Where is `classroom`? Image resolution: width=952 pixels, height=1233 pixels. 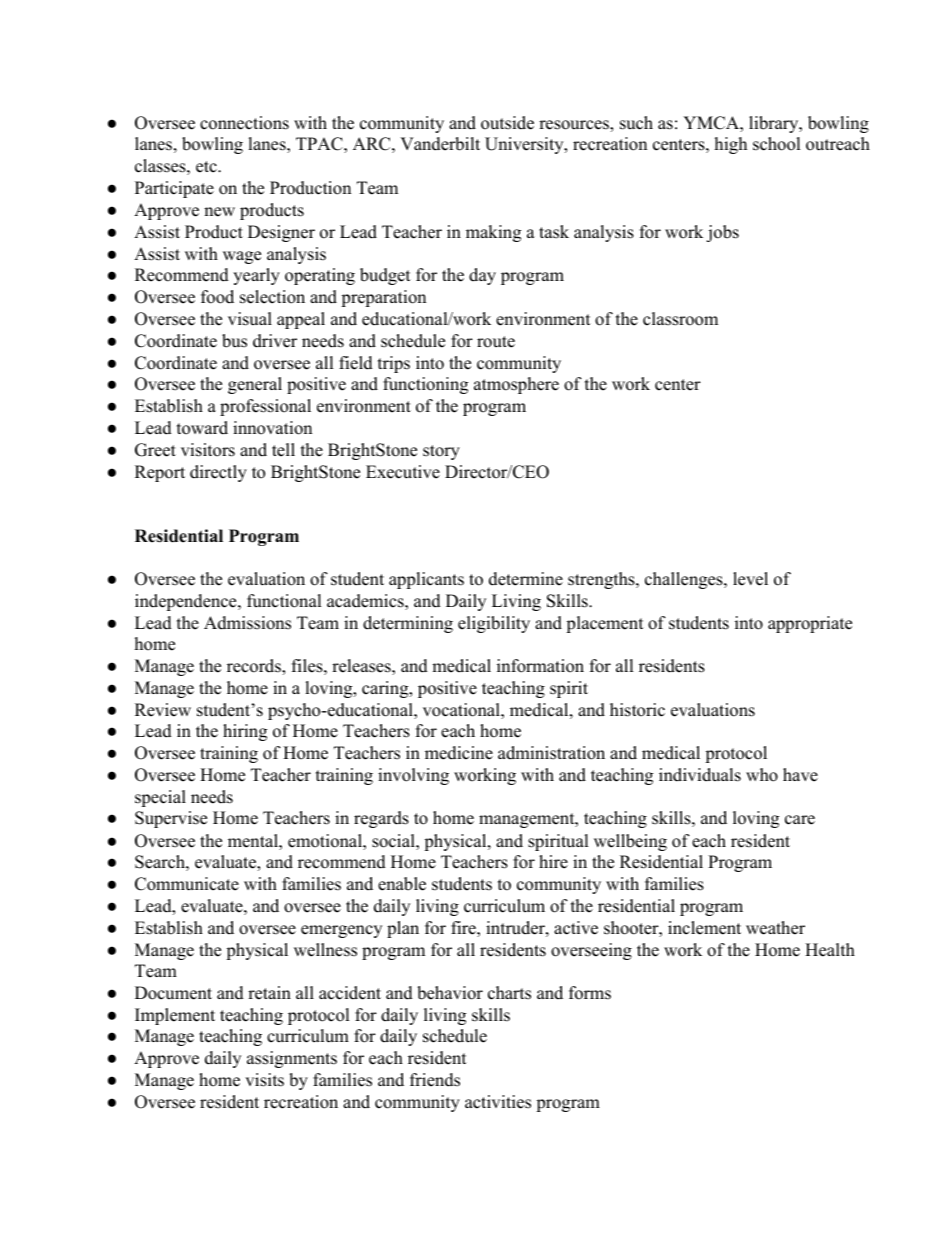
classroom is located at coordinates (680, 319).
